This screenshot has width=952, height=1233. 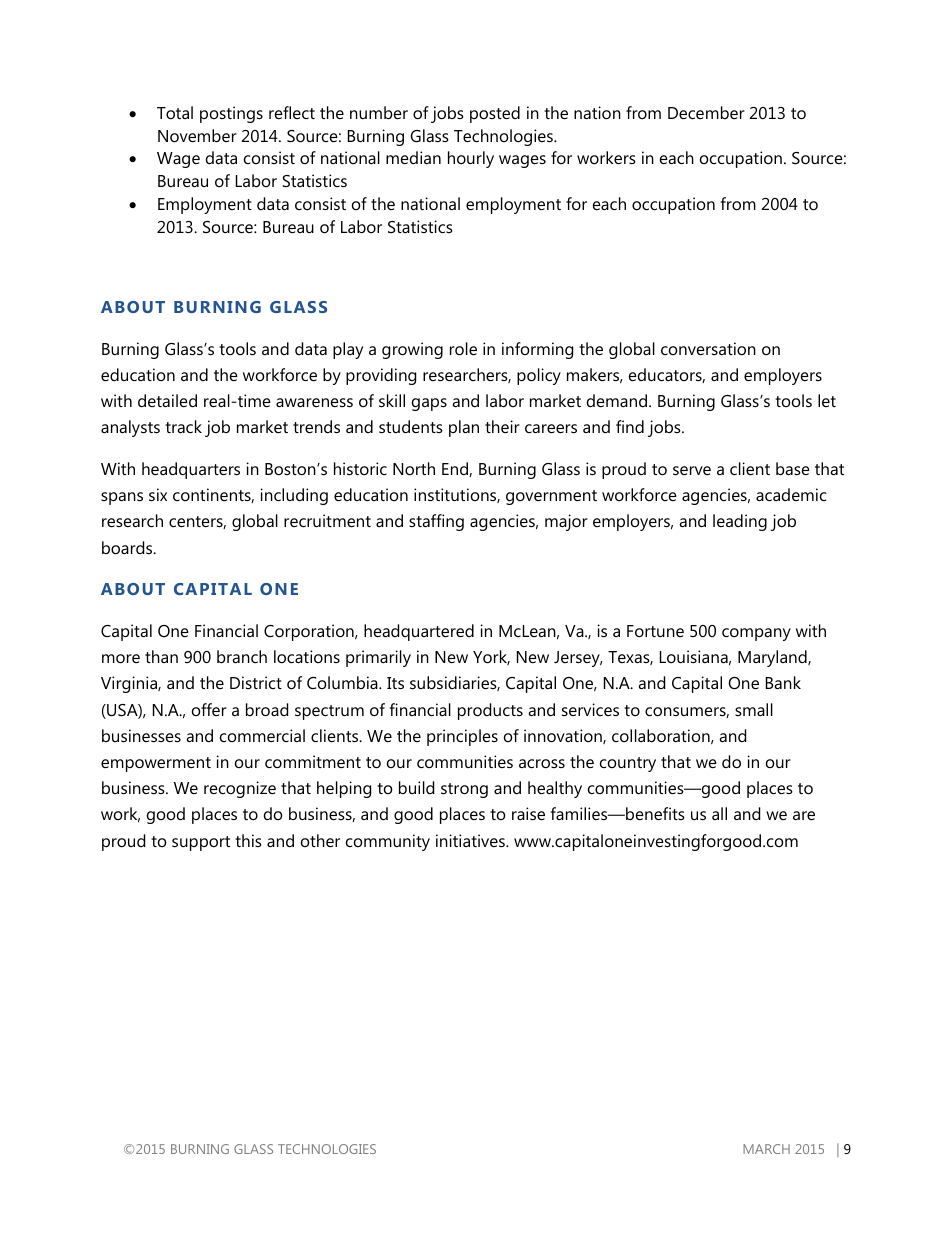 What do you see at coordinates (471, 159) in the screenshot?
I see `hourly` at bounding box center [471, 159].
